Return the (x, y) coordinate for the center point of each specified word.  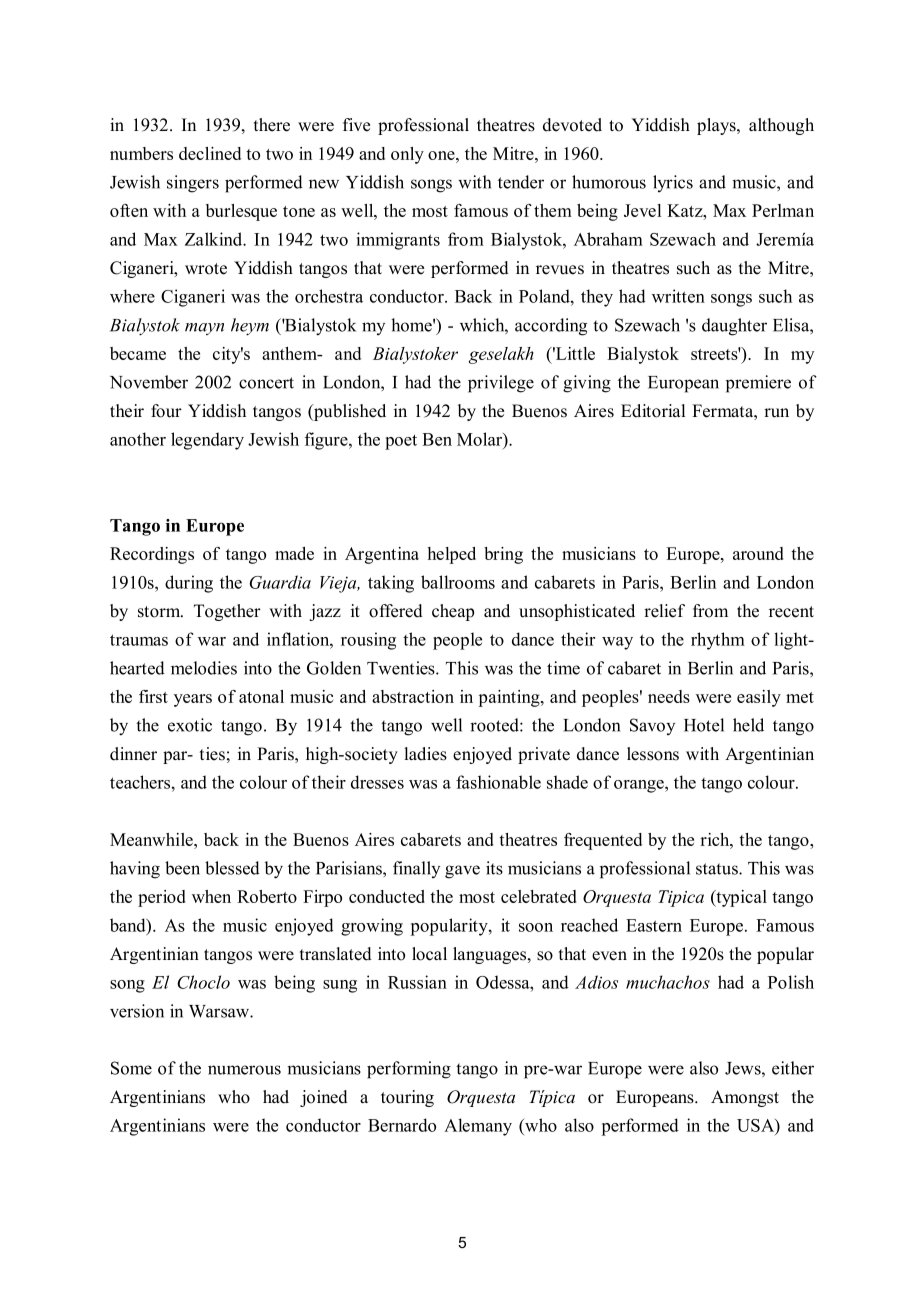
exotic (190, 725)
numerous (244, 1070)
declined (210, 153)
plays (717, 126)
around (758, 553)
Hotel (704, 725)
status (718, 869)
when (211, 896)
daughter (734, 327)
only (407, 155)
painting (510, 698)
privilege (501, 384)
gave (462, 872)
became (138, 353)
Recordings (152, 555)
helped (452, 555)
